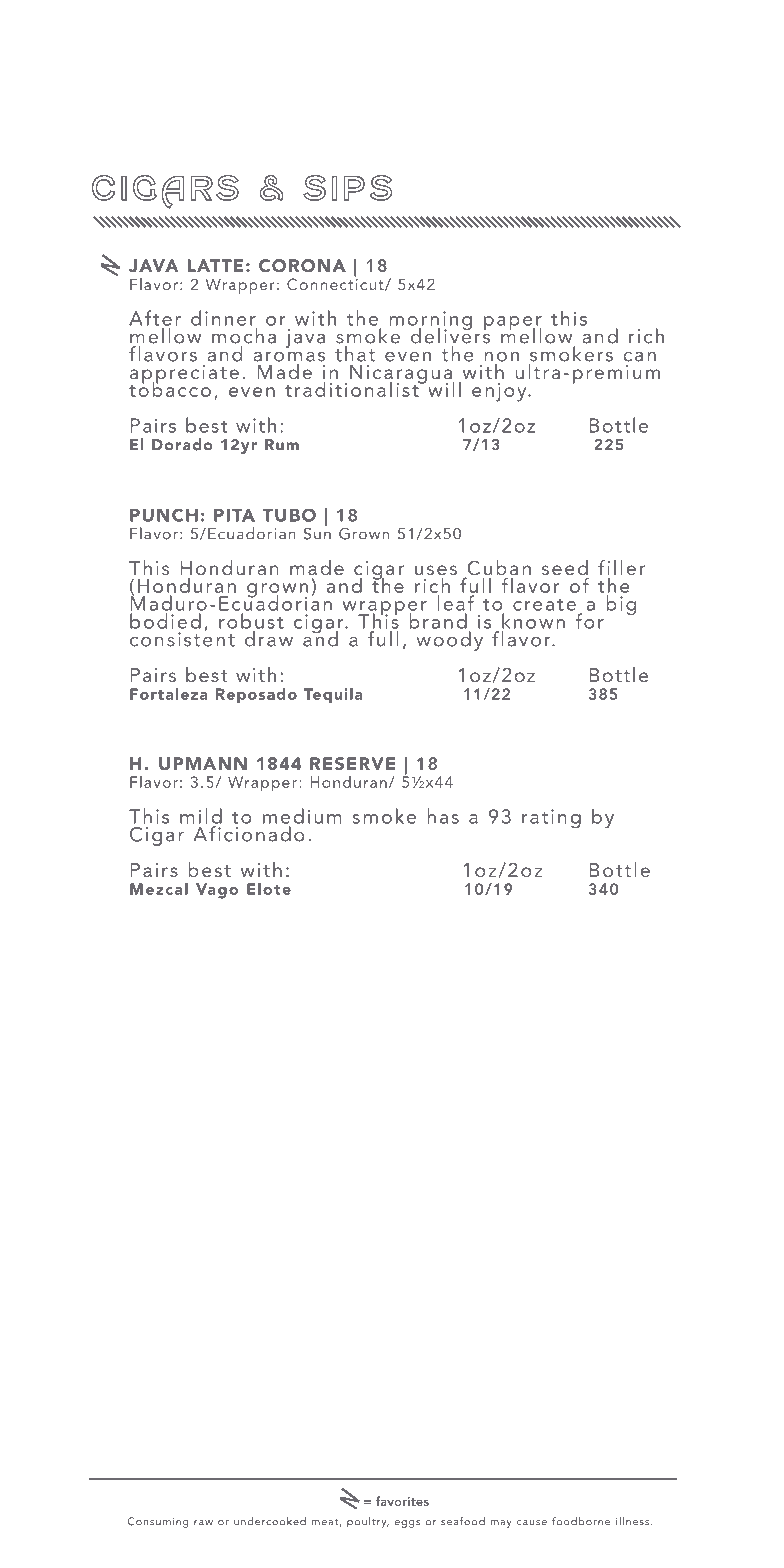 The width and height of the screenshot is (784, 1568). Describe the element at coordinates (402, 1501) in the screenshot. I see `favorites` at that location.
